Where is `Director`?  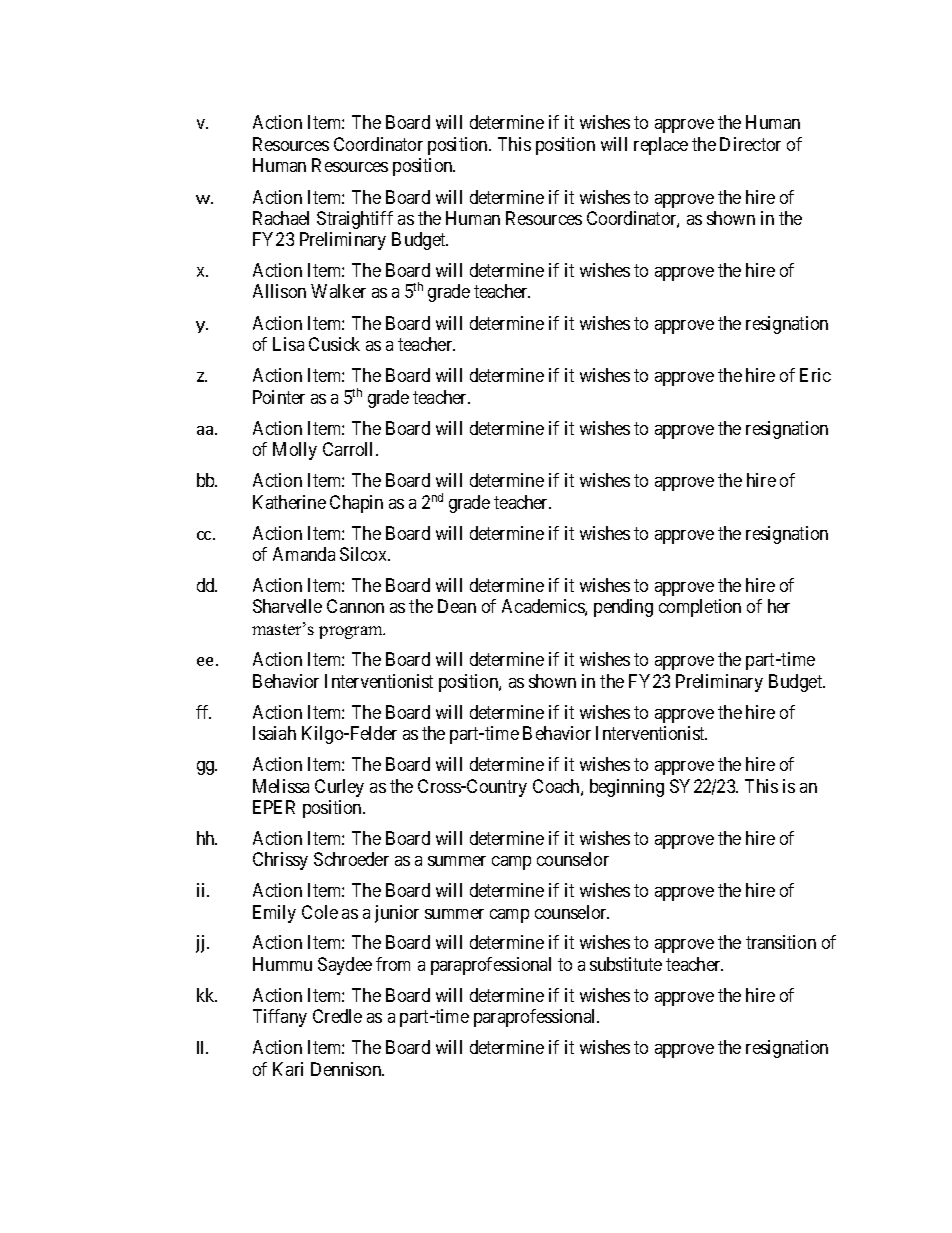
Director is located at coordinates (750, 144).
